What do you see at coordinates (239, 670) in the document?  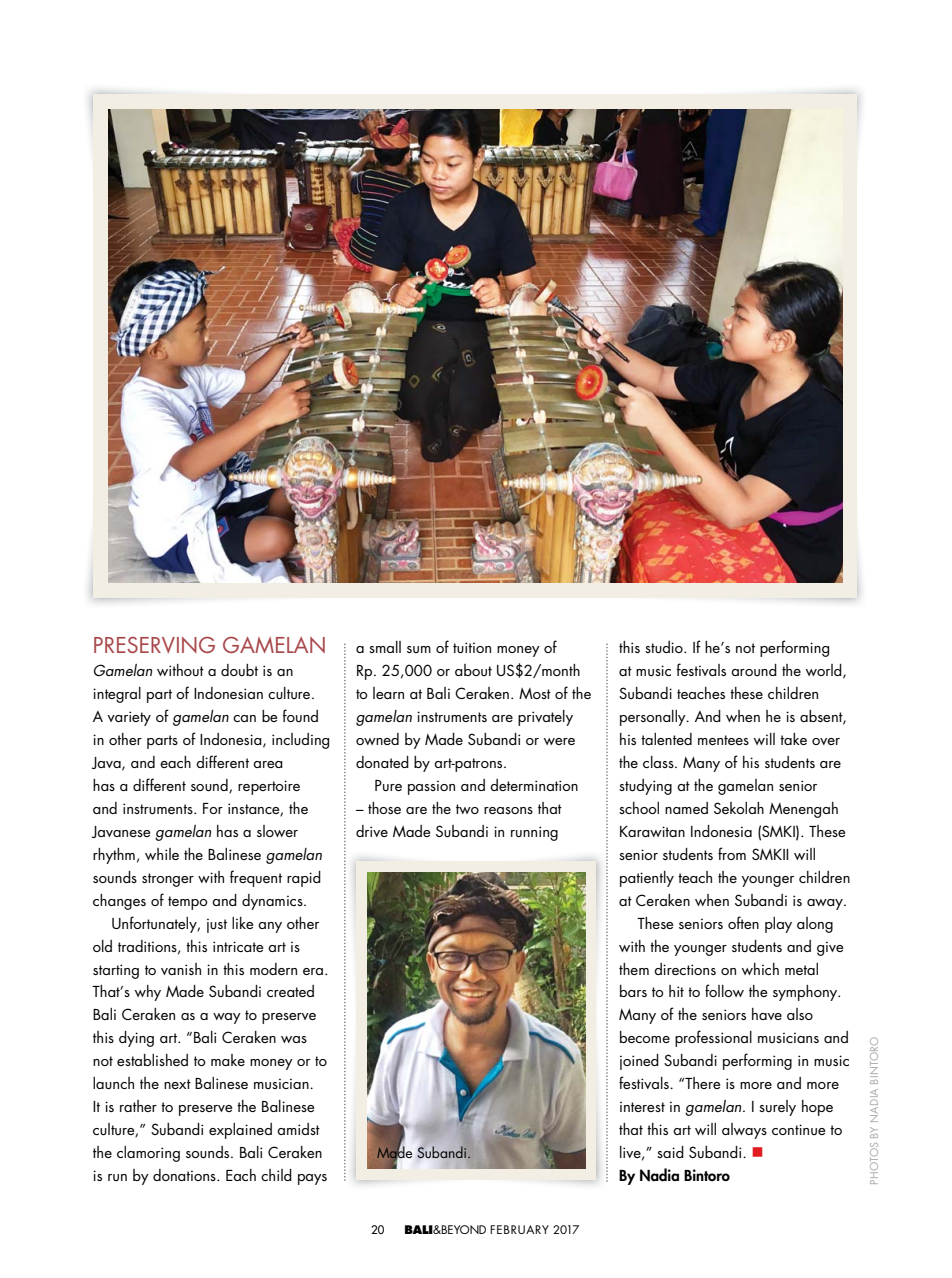 I see `doubt` at bounding box center [239, 670].
